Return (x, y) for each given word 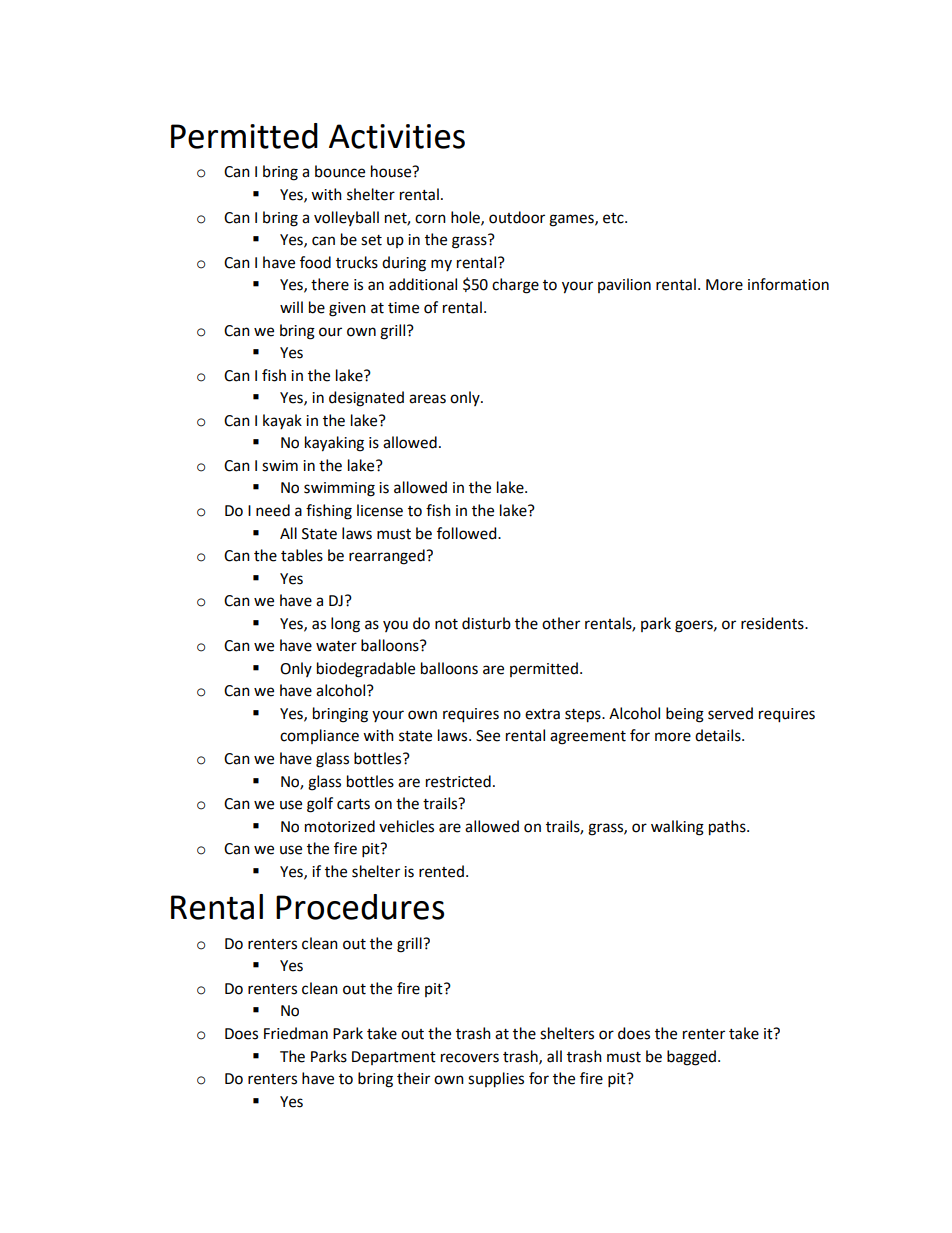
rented (441, 871)
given (347, 309)
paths (728, 828)
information (788, 284)
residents (773, 623)
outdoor (517, 217)
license (380, 510)
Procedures (360, 907)
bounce (340, 171)
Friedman (296, 1033)
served (730, 713)
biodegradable (366, 670)
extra (542, 714)
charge (515, 286)
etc (614, 218)
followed (468, 533)
